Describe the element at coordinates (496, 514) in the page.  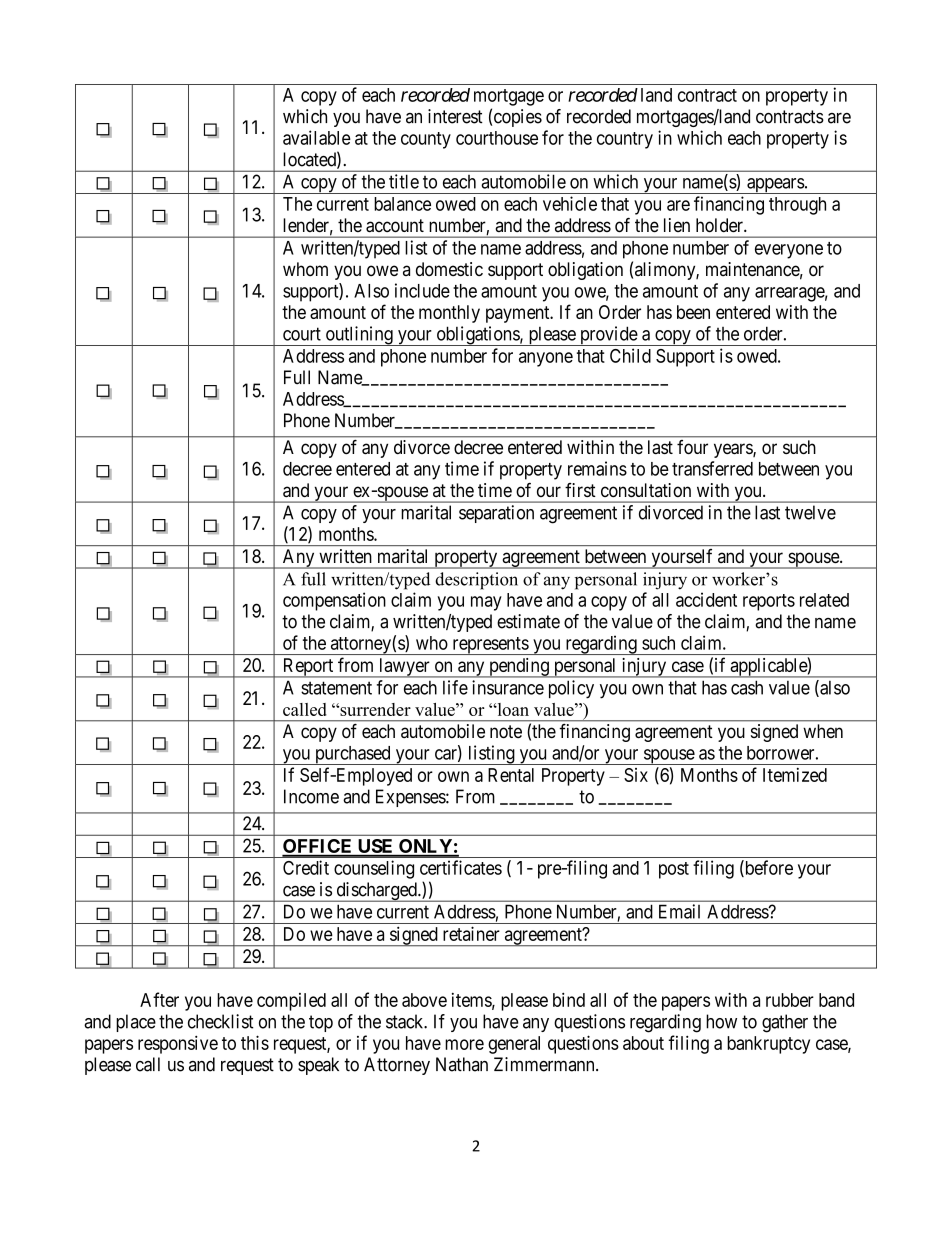
I see `separation` at that location.
